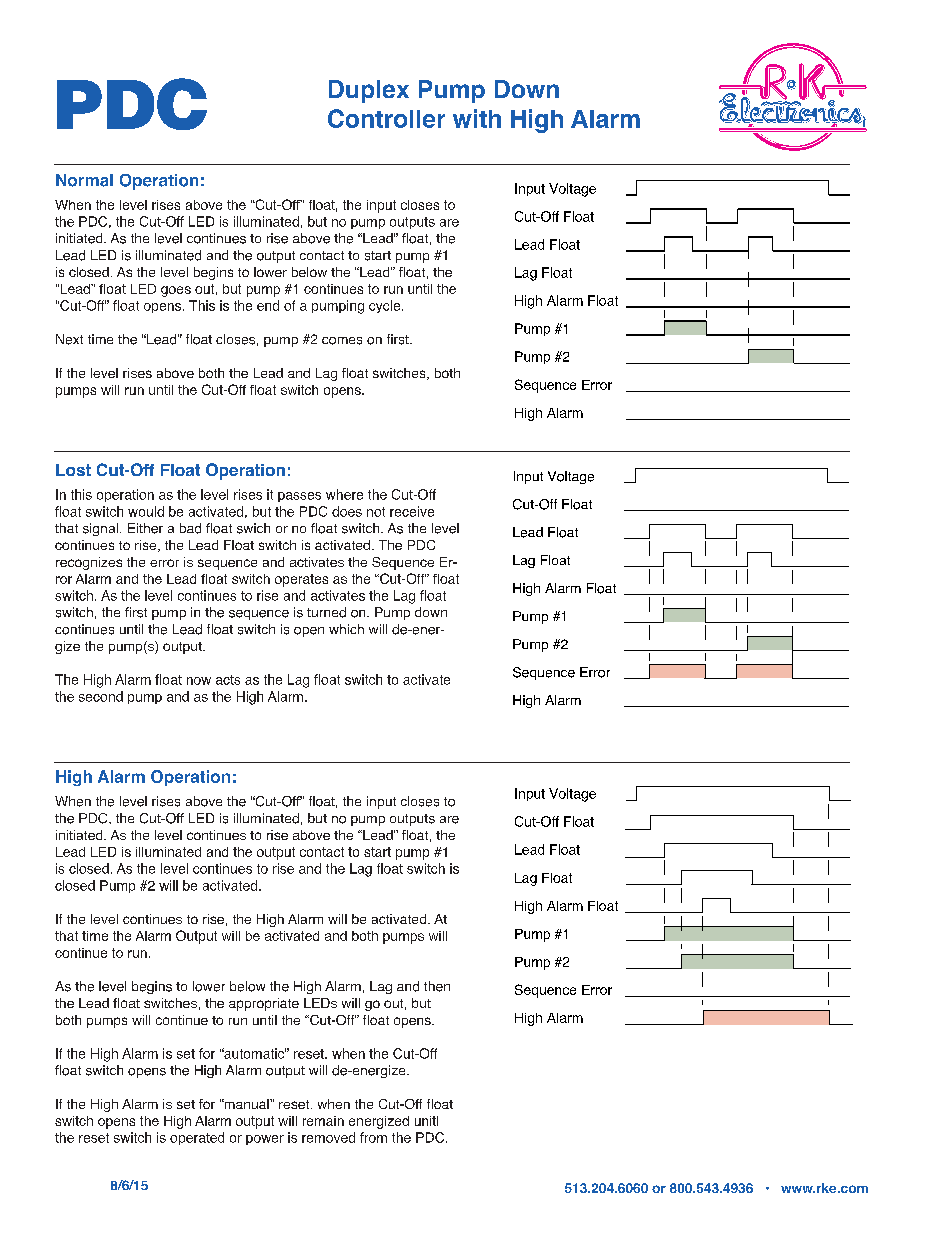 This image has height=1233, width=952. I want to click on Normal, so click(84, 180).
